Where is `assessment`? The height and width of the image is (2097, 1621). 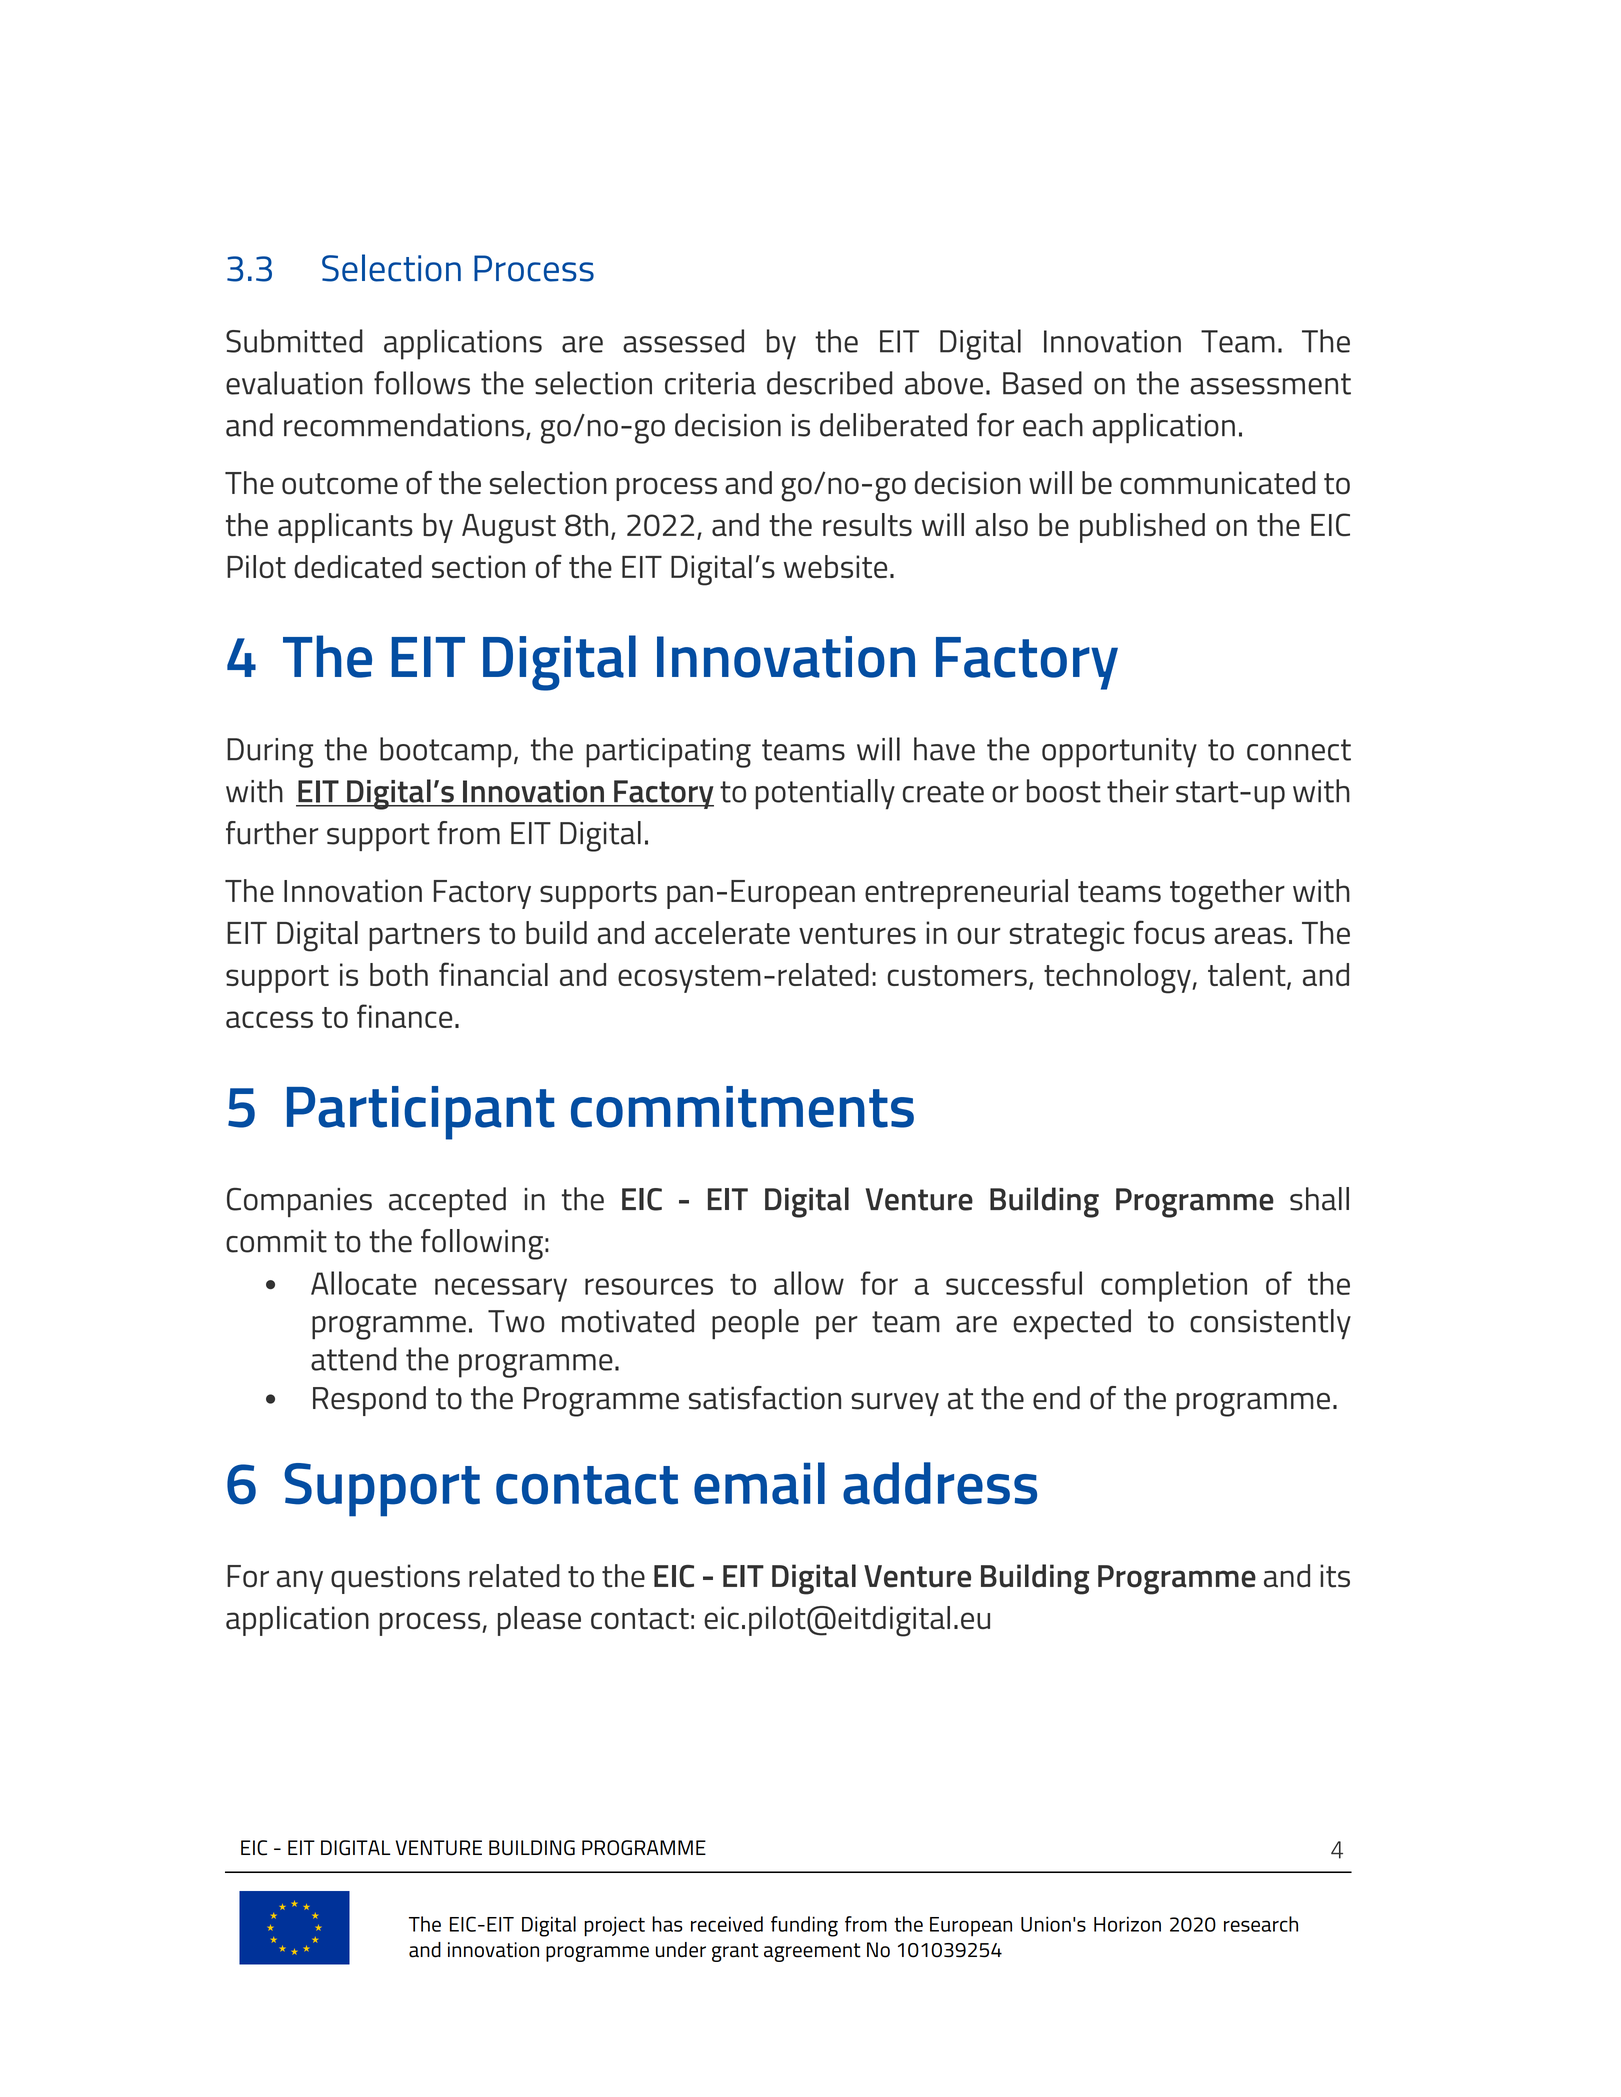 assessment is located at coordinates (1270, 384).
